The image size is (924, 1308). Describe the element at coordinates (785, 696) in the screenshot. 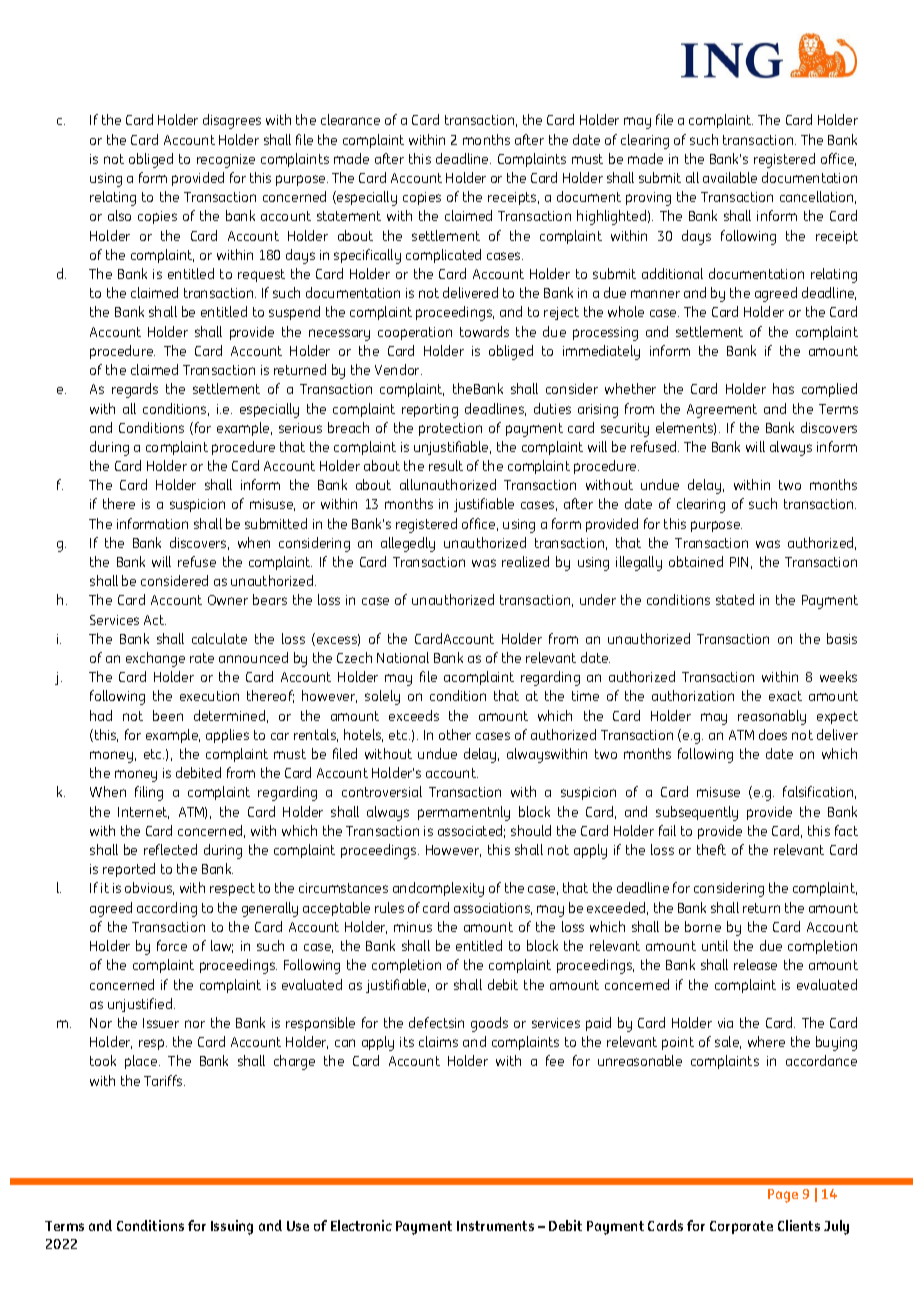

I see `exact` at that location.
